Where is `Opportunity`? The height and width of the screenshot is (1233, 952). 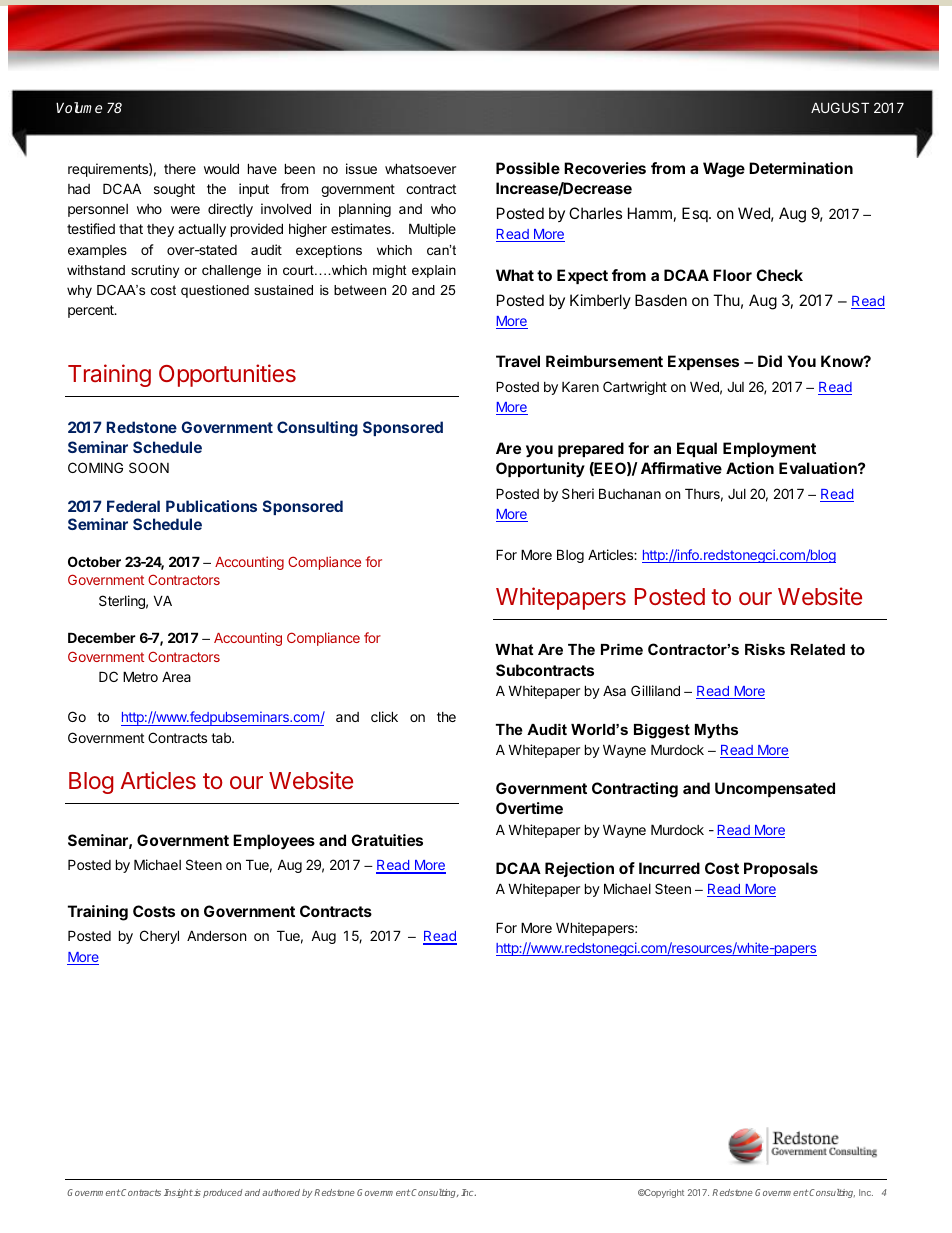 Opportunity is located at coordinates (540, 469).
